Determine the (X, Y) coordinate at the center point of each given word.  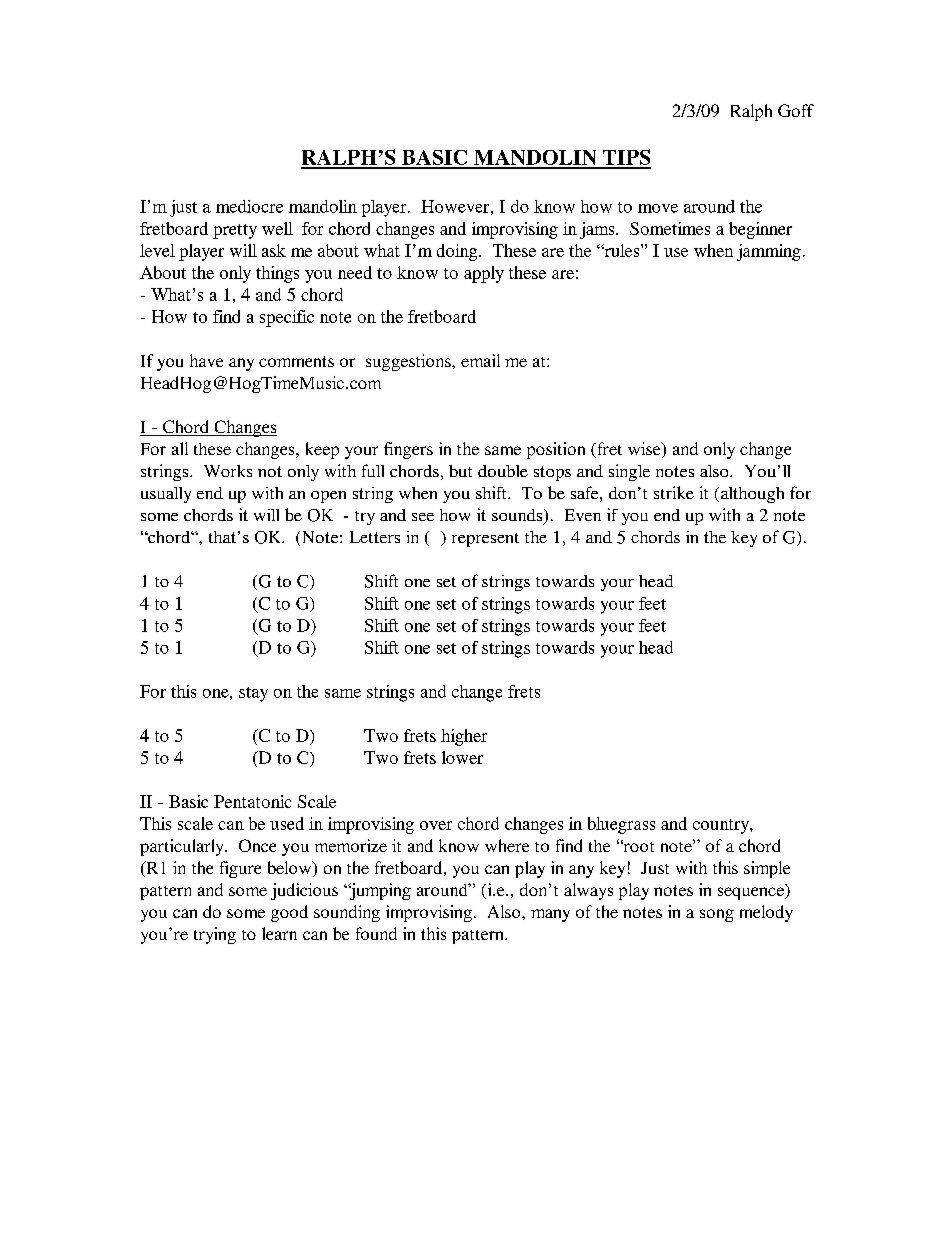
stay (253, 694)
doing (458, 252)
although (751, 495)
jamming (769, 252)
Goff (796, 110)
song (717, 915)
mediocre (249, 206)
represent (485, 540)
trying (215, 935)
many (550, 915)
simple (767, 869)
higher (464, 737)
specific (287, 318)
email (480, 360)
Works (228, 471)
